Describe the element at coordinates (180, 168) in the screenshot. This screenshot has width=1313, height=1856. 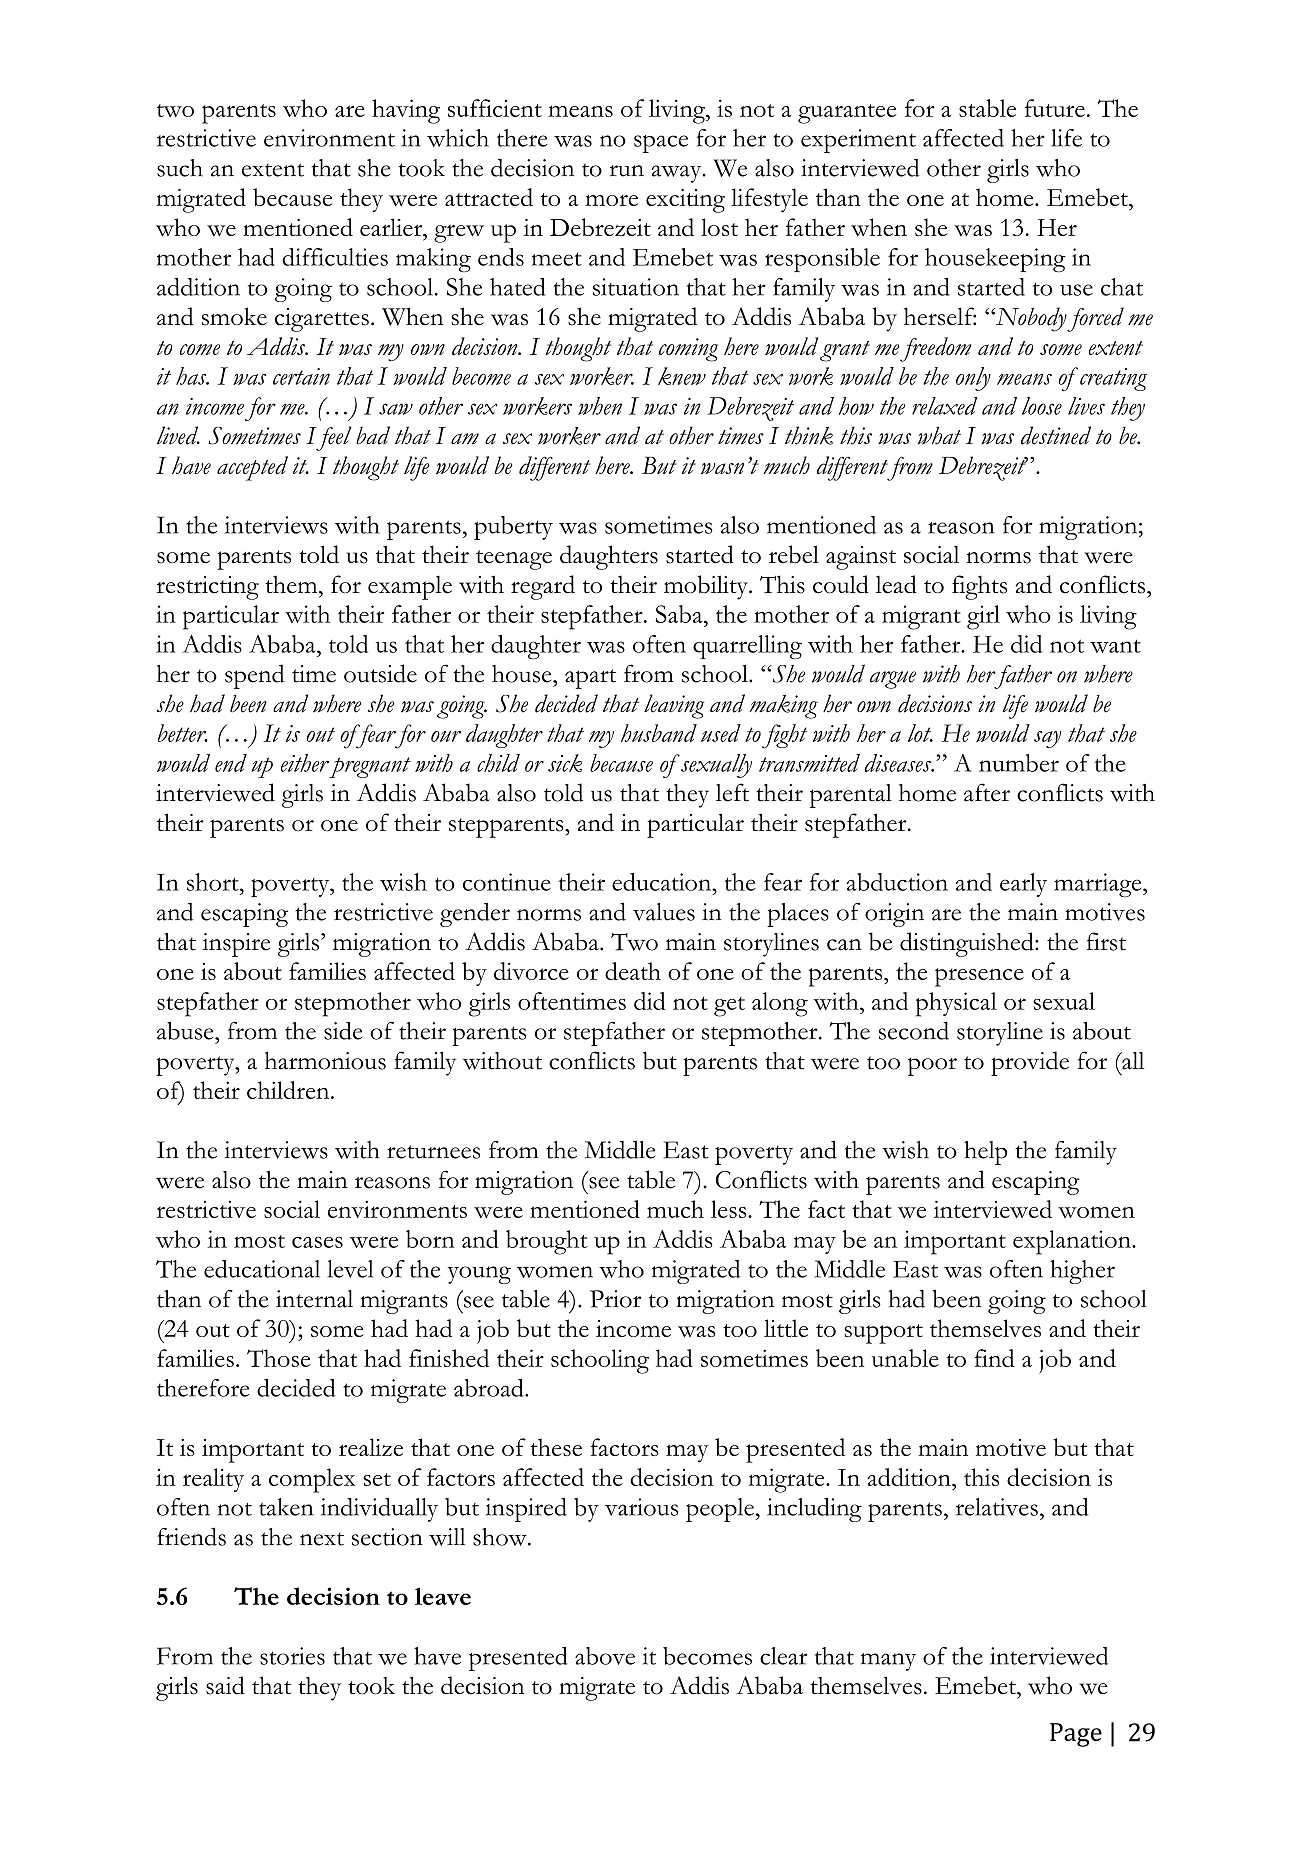
I see `such` at that location.
